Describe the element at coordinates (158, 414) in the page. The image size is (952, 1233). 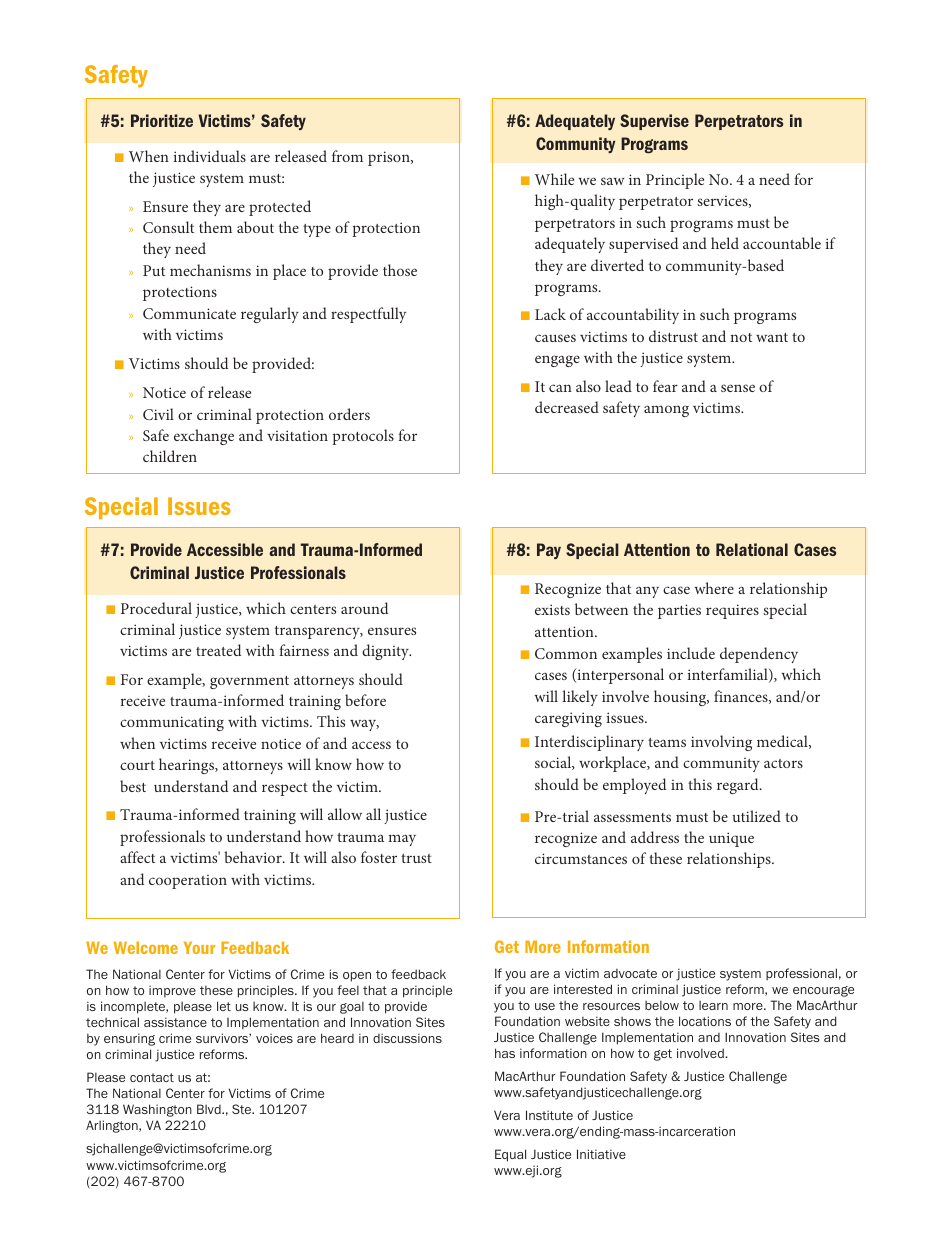
I see `Civil` at that location.
